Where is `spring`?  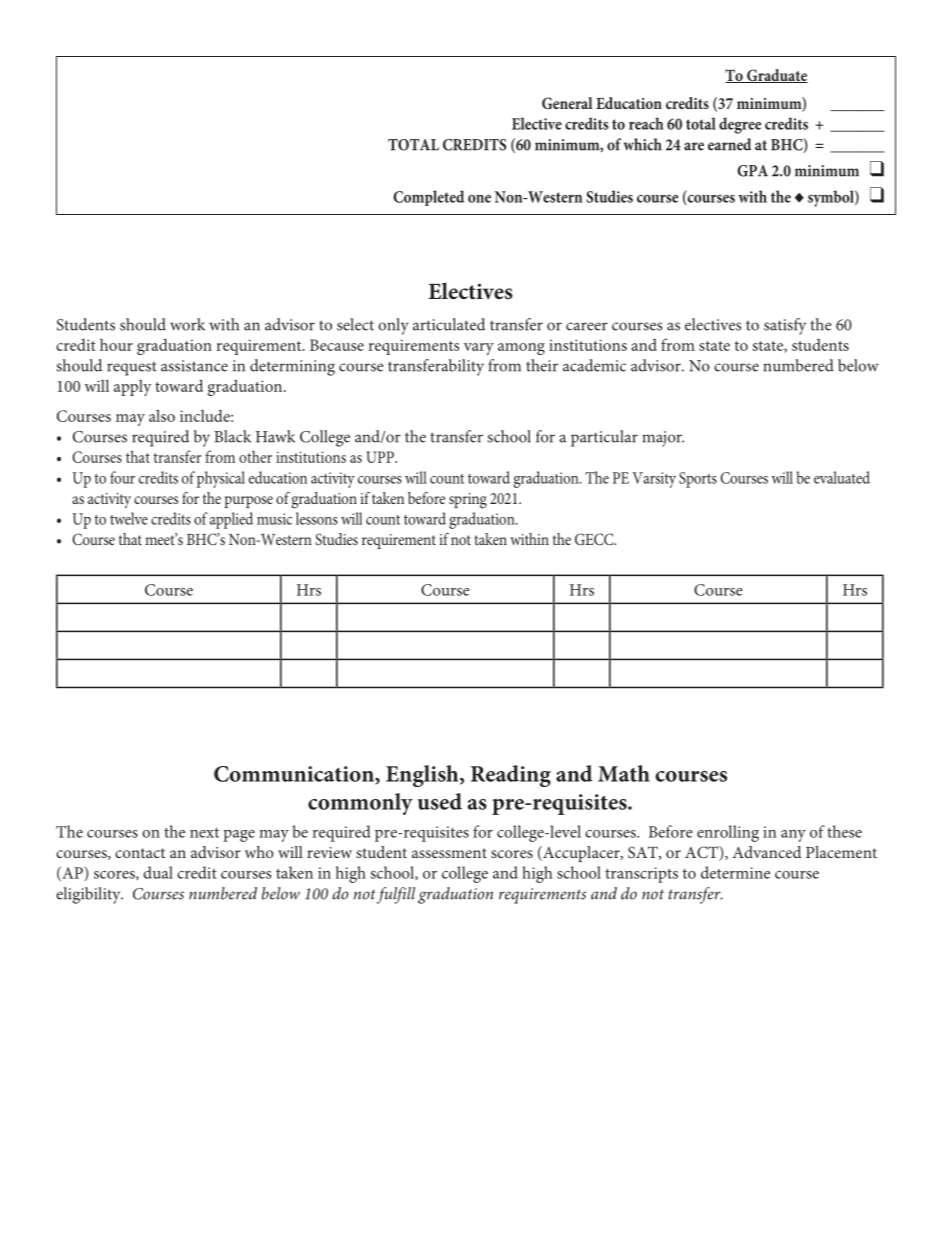 spring is located at coordinates (468, 501).
